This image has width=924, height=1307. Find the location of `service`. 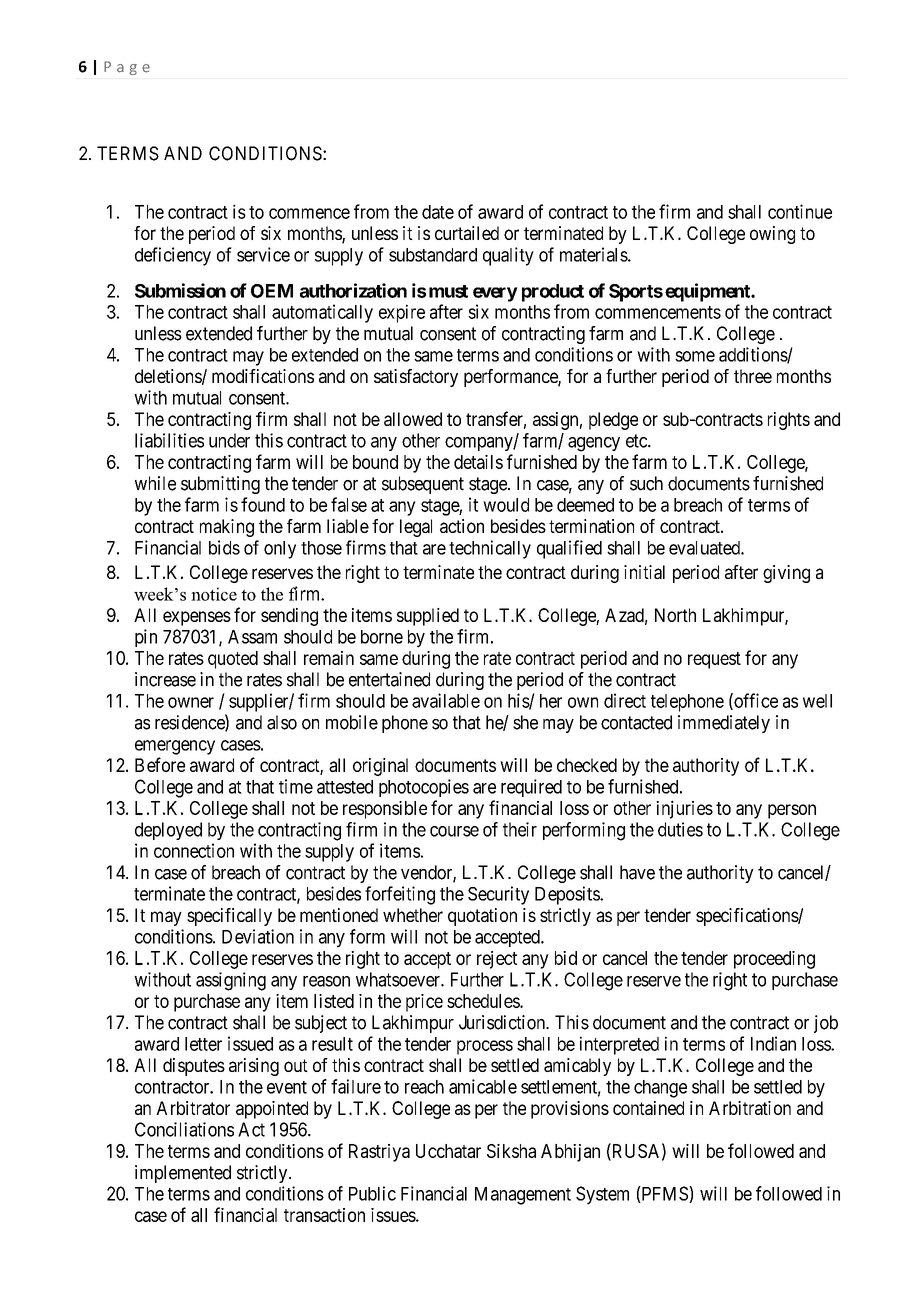

service is located at coordinates (263, 254).
